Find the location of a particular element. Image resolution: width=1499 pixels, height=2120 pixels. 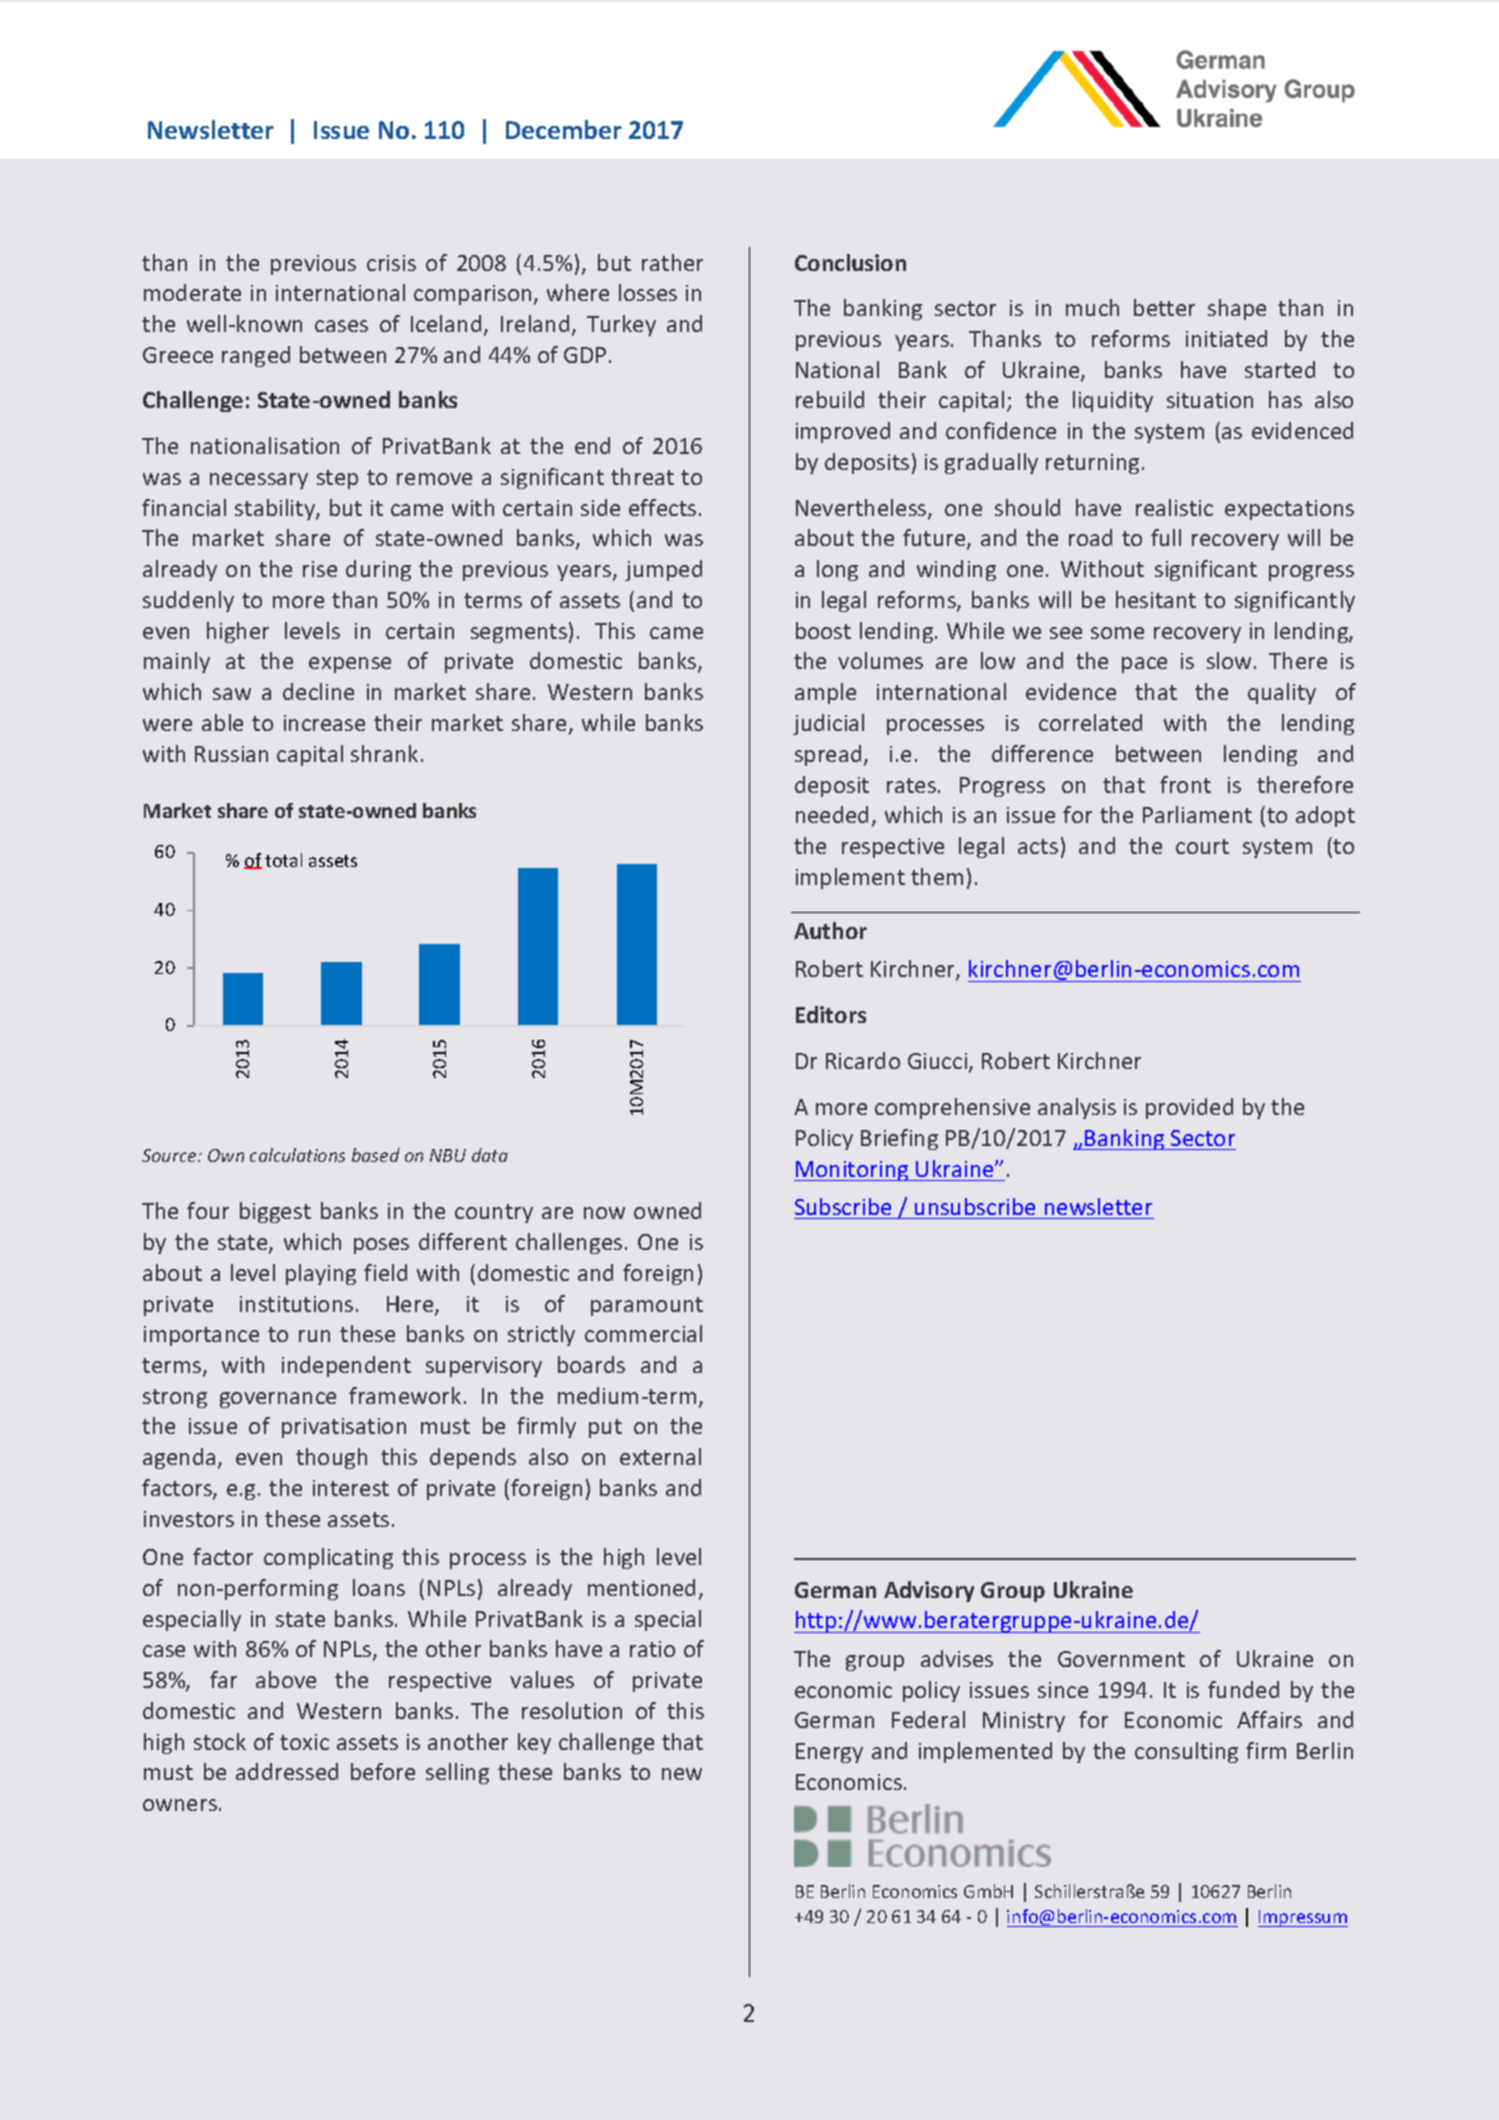

boost is located at coordinates (823, 630).
